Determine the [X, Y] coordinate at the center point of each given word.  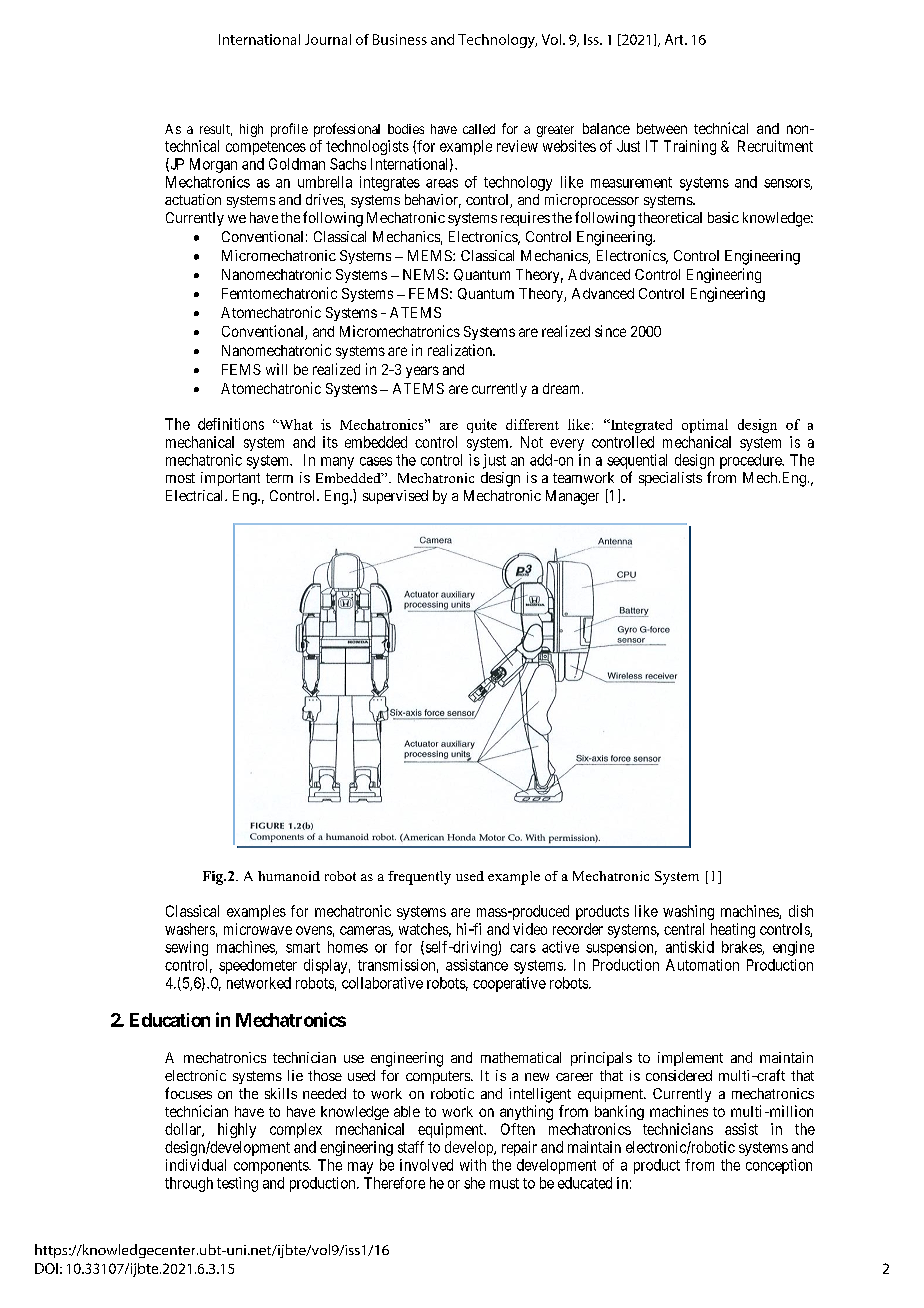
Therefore [394, 1183]
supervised [395, 497]
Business [400, 39]
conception [779, 1166]
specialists [670, 479]
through [189, 1184]
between [662, 128]
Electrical [196, 495]
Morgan [213, 165]
